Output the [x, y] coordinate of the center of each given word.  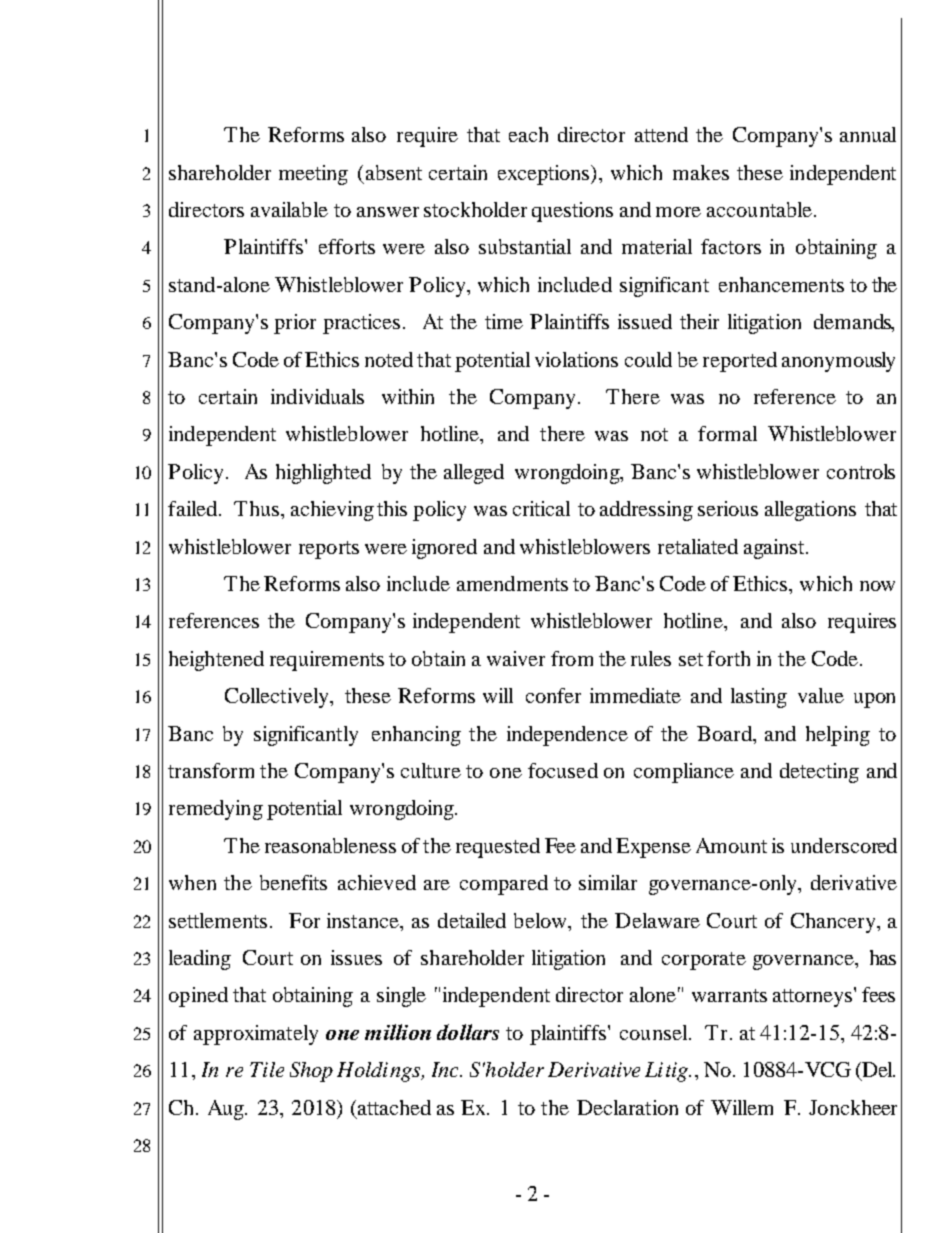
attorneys [814, 997]
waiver [516, 658]
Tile [267, 1069]
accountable [759, 209]
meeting [313, 175]
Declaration [627, 1107]
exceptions [545, 175]
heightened [216, 661]
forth [728, 658]
